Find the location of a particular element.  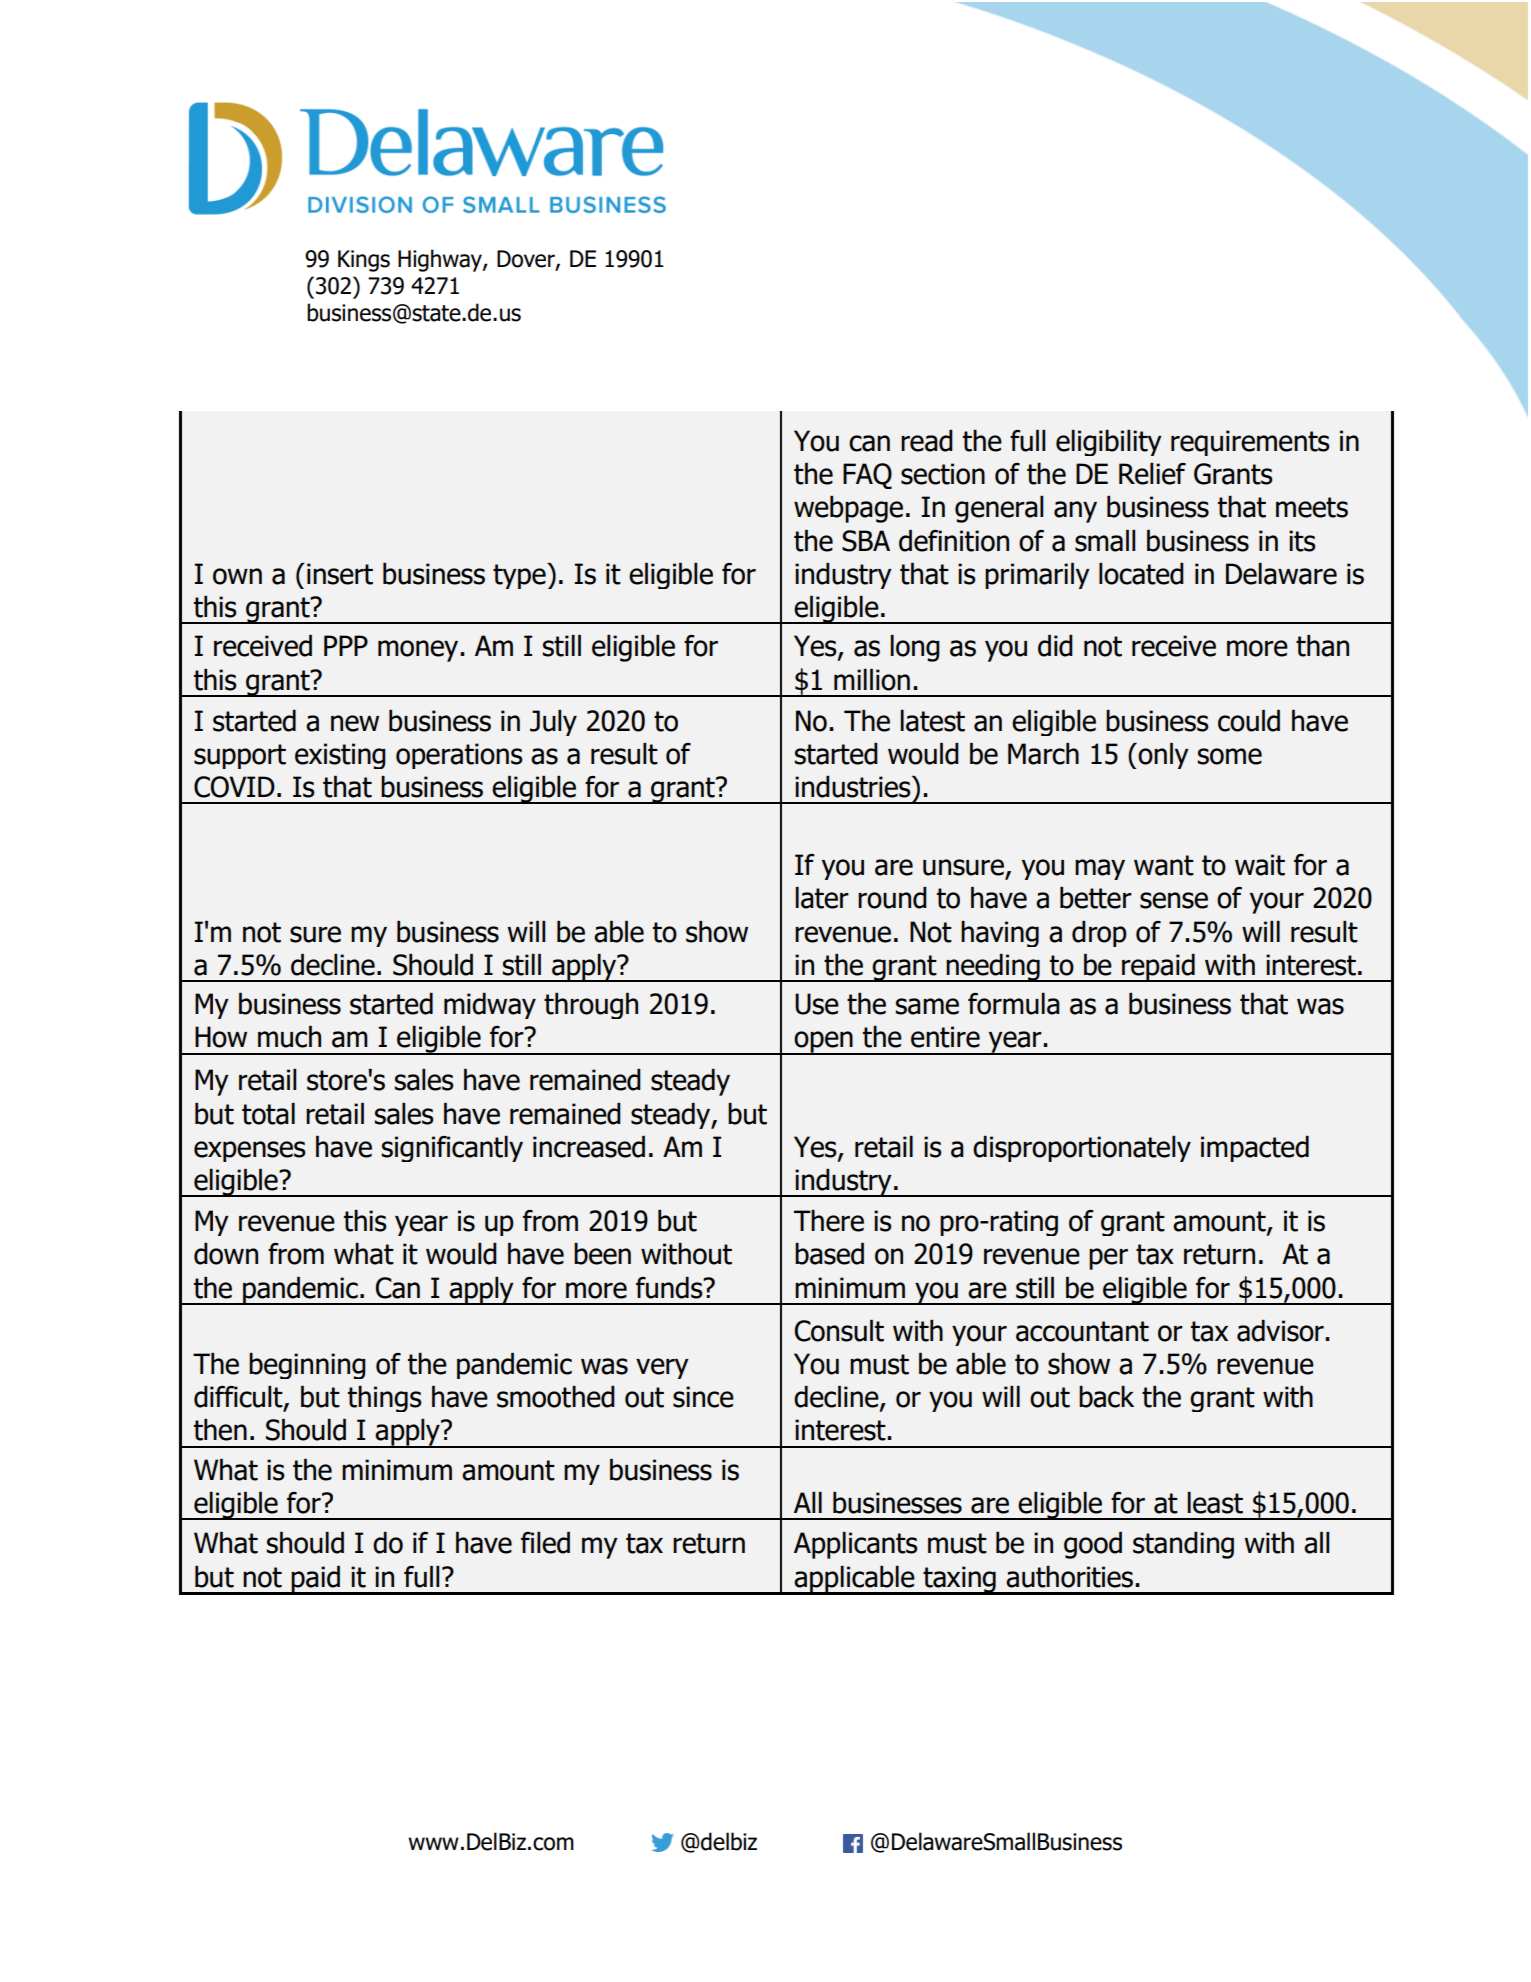

new is located at coordinates (355, 723).
